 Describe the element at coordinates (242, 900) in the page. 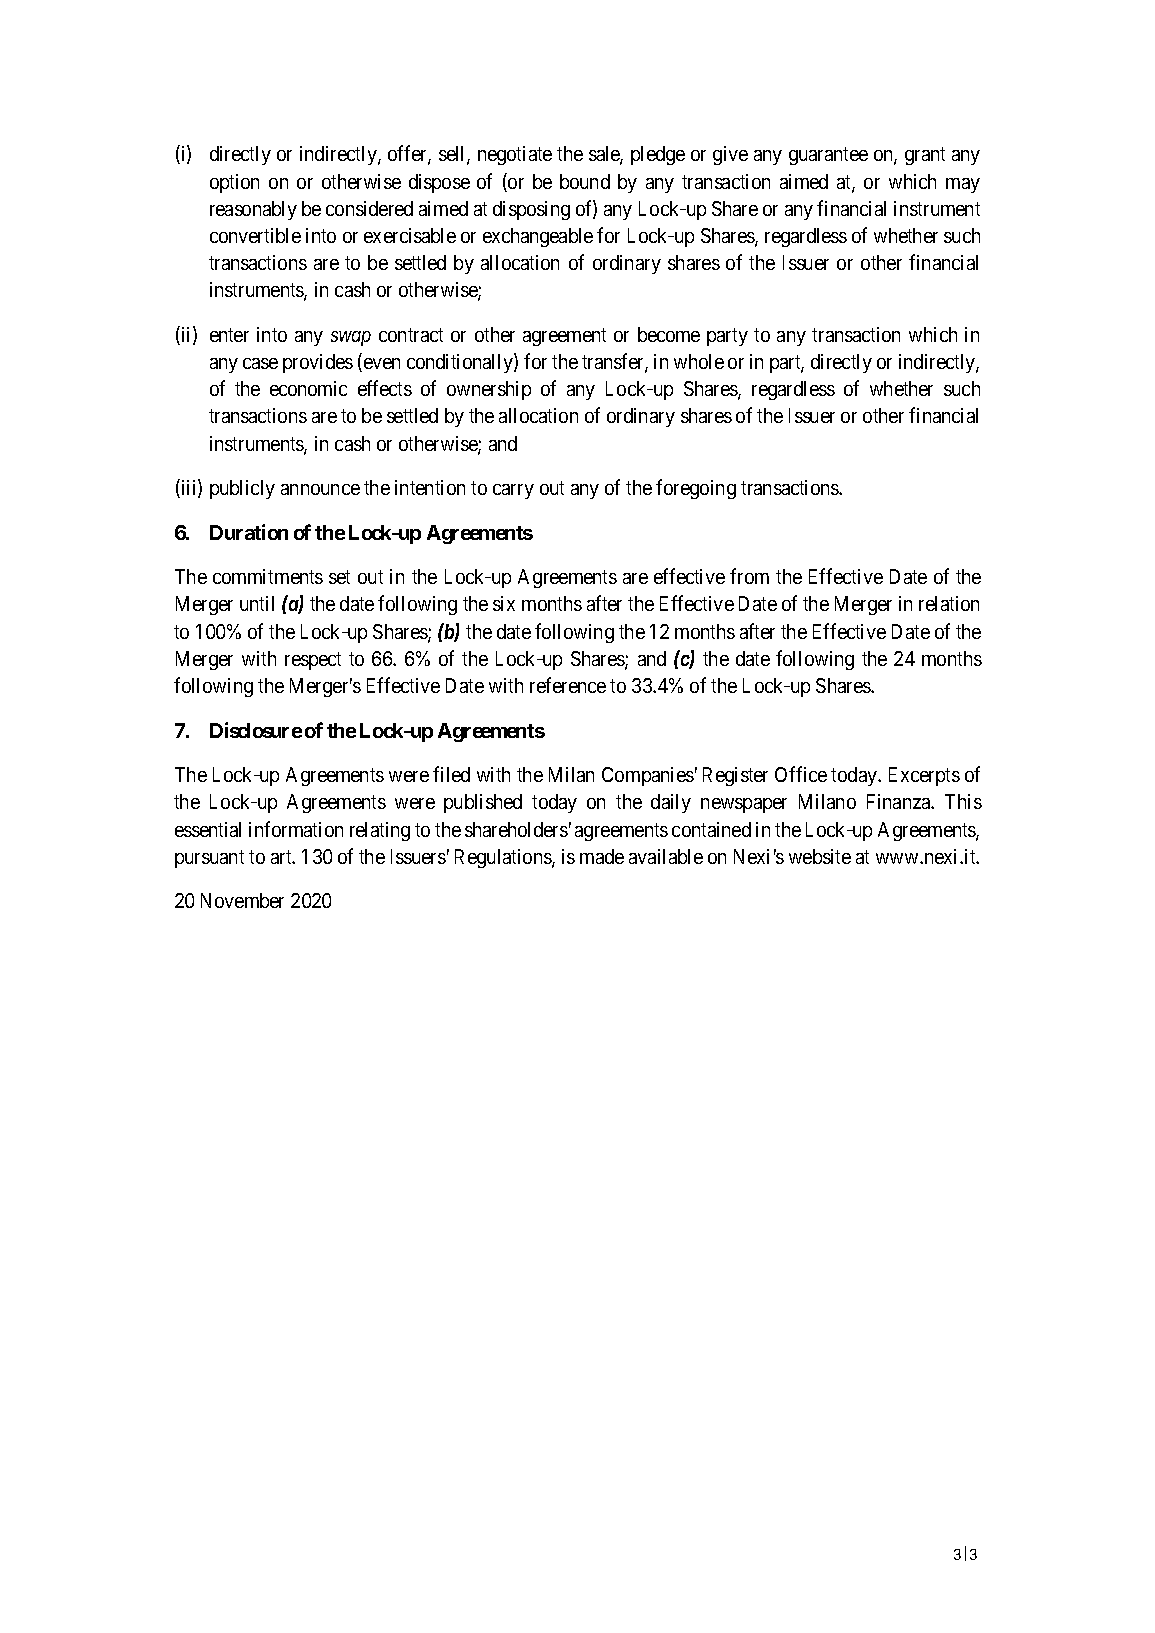

I see `November` at that location.
